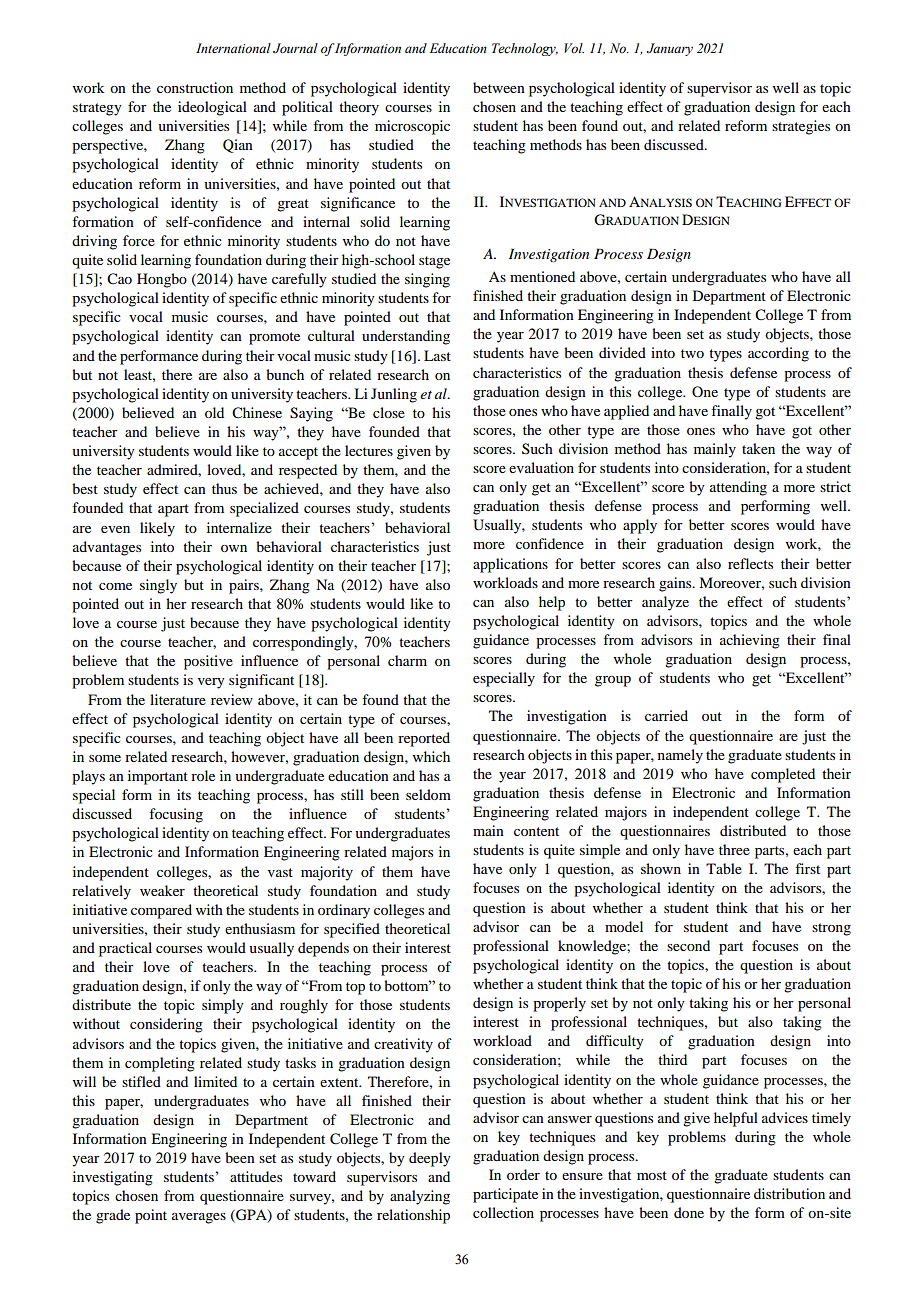 Image resolution: width=924 pixels, height=1308 pixels. I want to click on strategies, so click(801, 127).
